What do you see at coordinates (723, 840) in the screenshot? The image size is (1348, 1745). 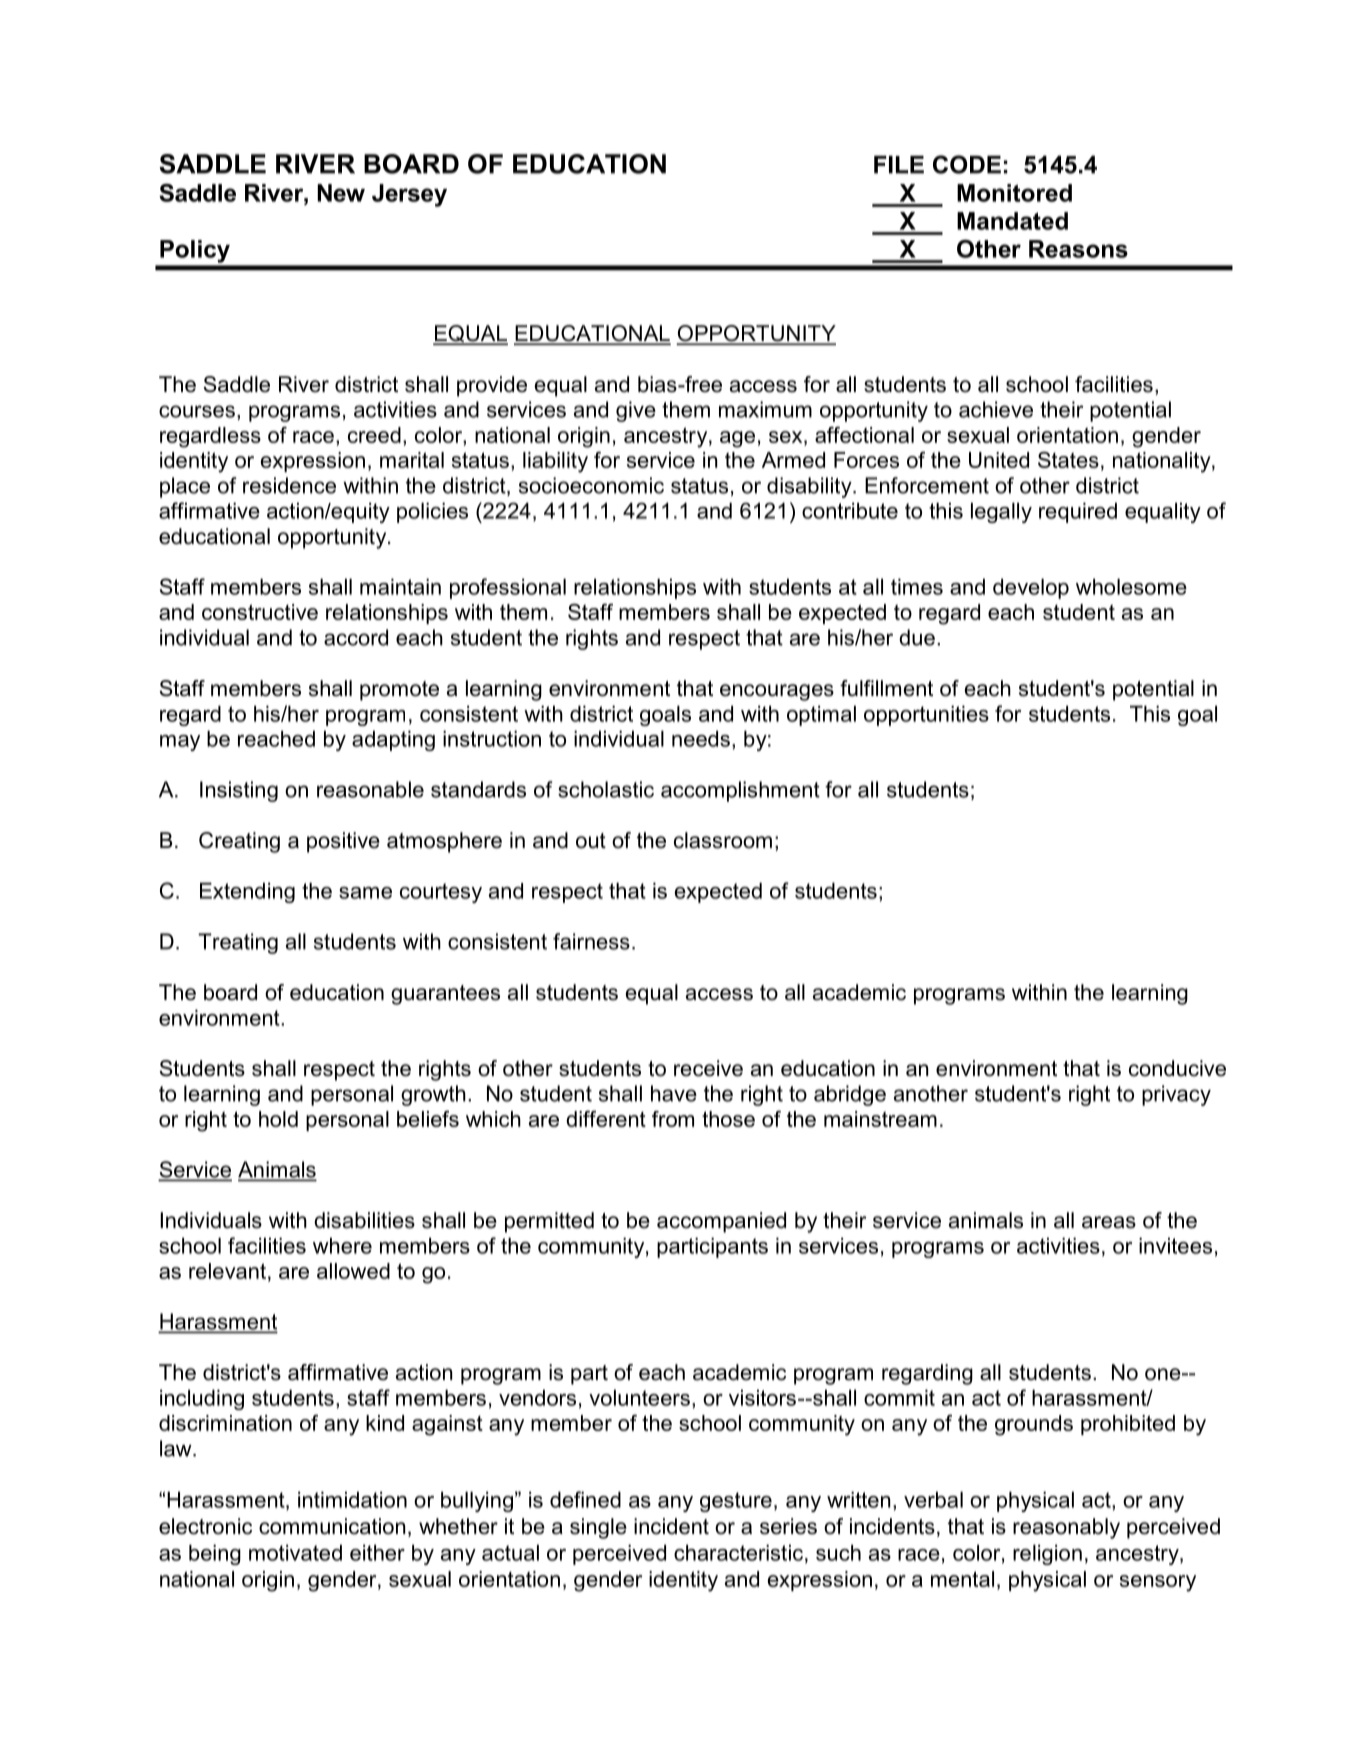 I see `classroom` at bounding box center [723, 840].
